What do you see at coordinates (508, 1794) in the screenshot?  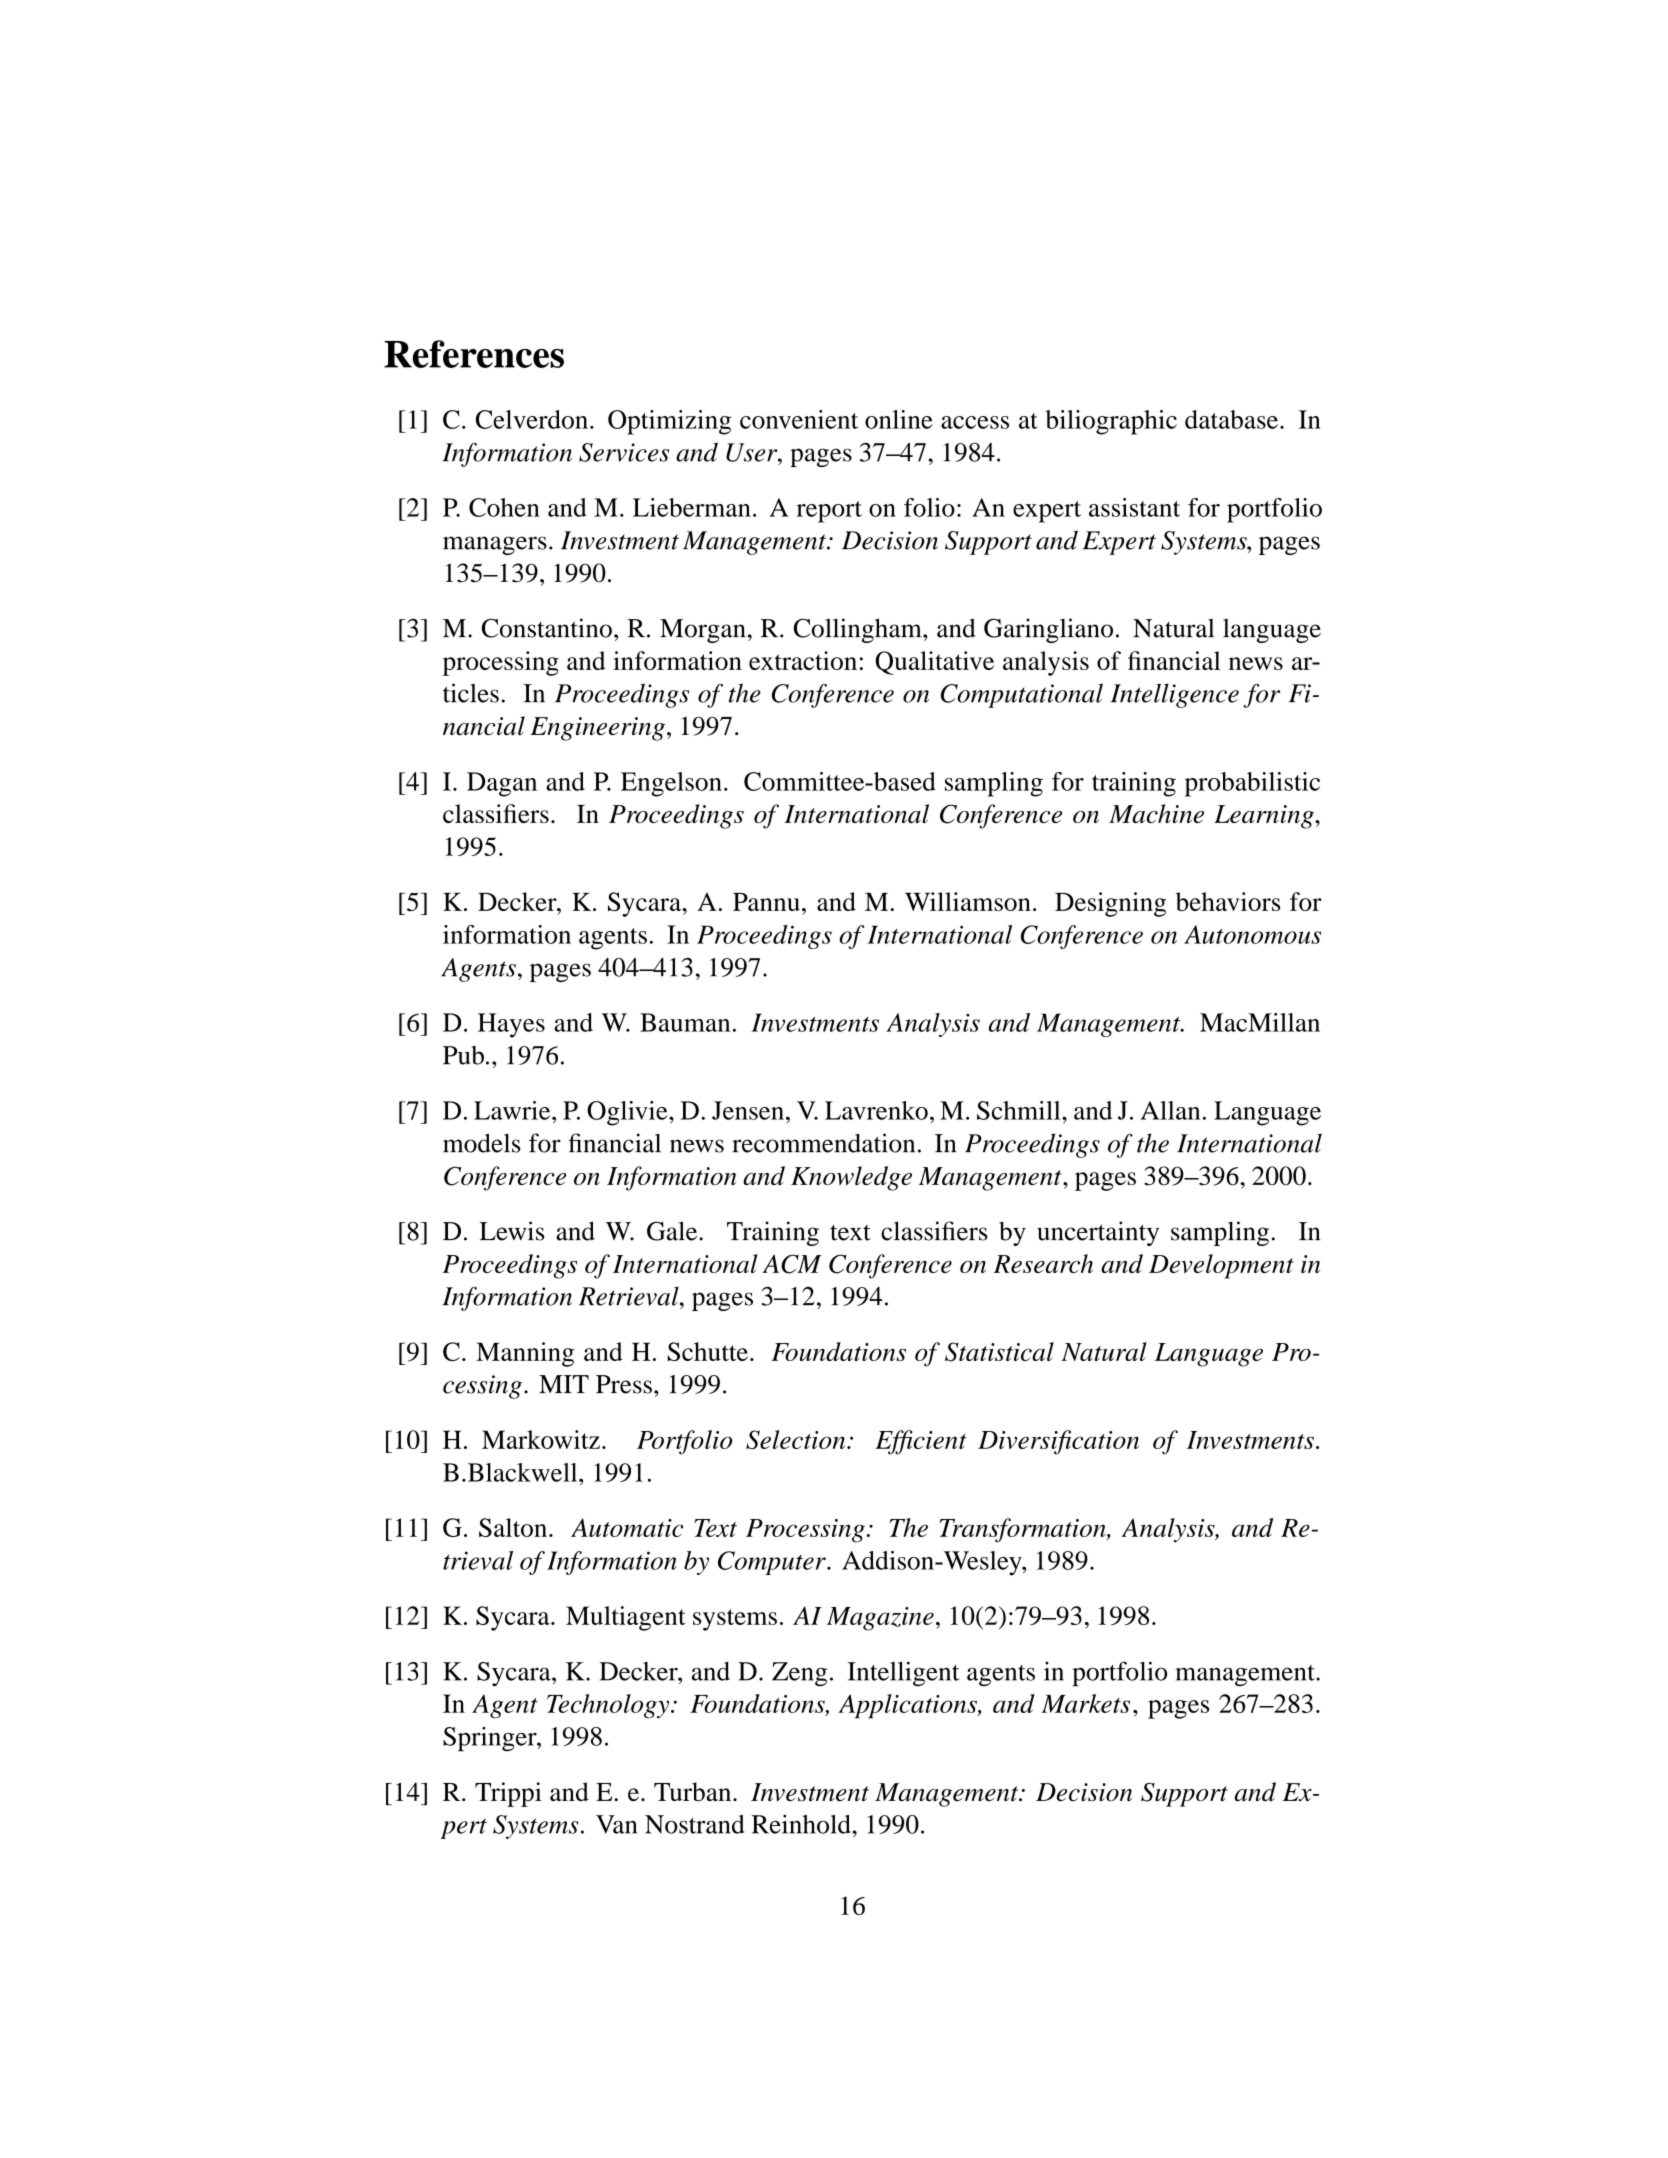 I see `Trippi` at bounding box center [508, 1794].
